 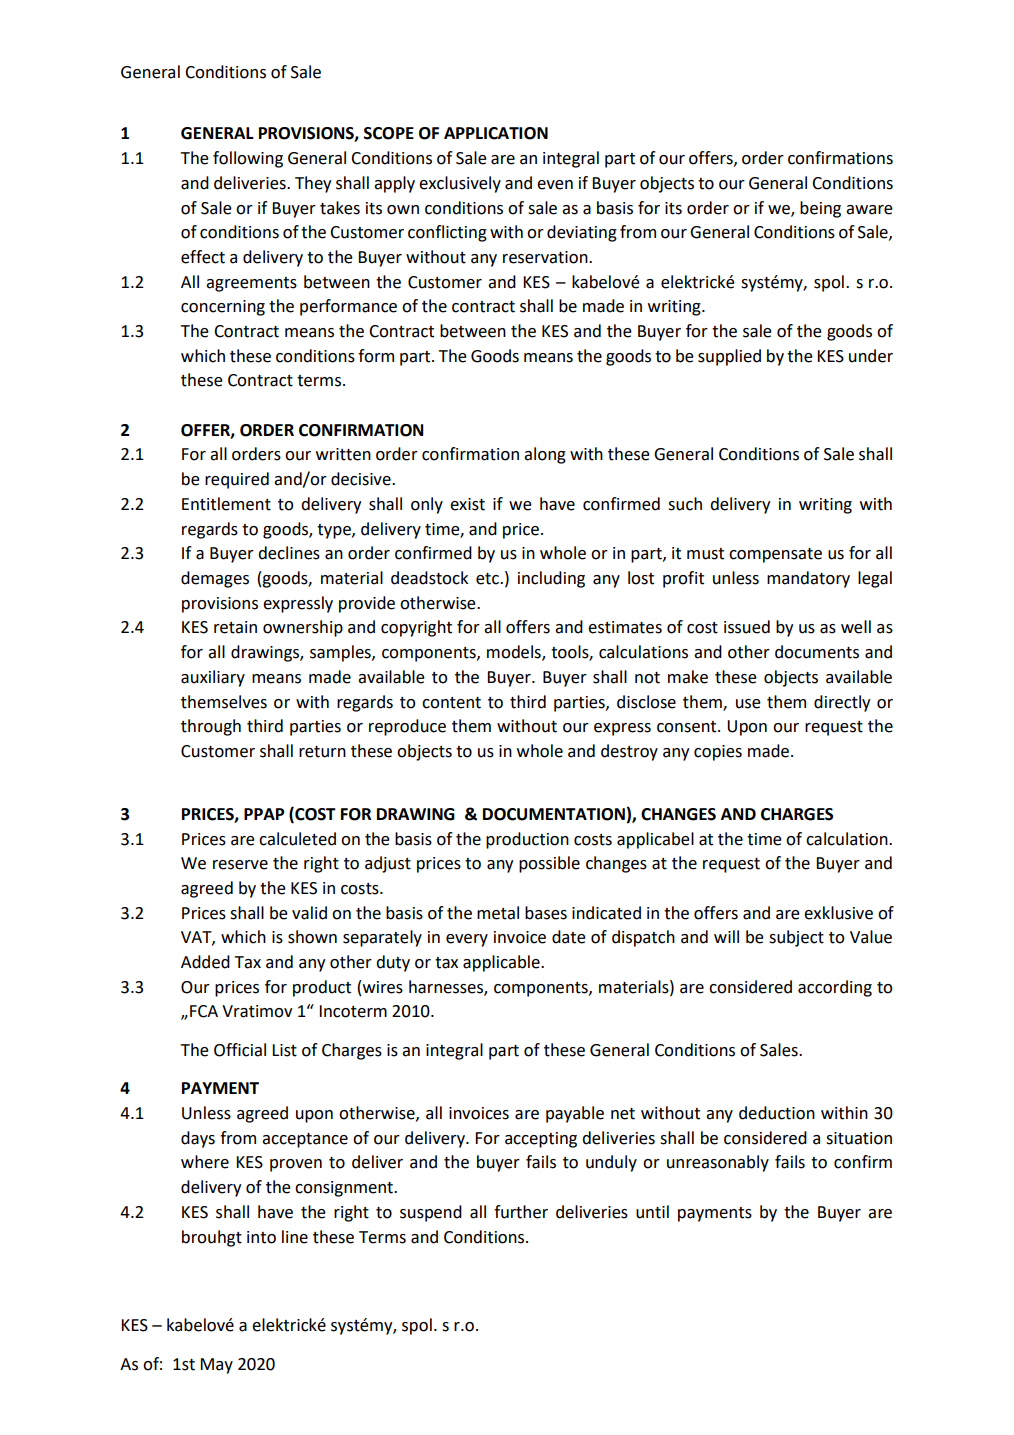 I want to click on being, so click(x=820, y=209).
